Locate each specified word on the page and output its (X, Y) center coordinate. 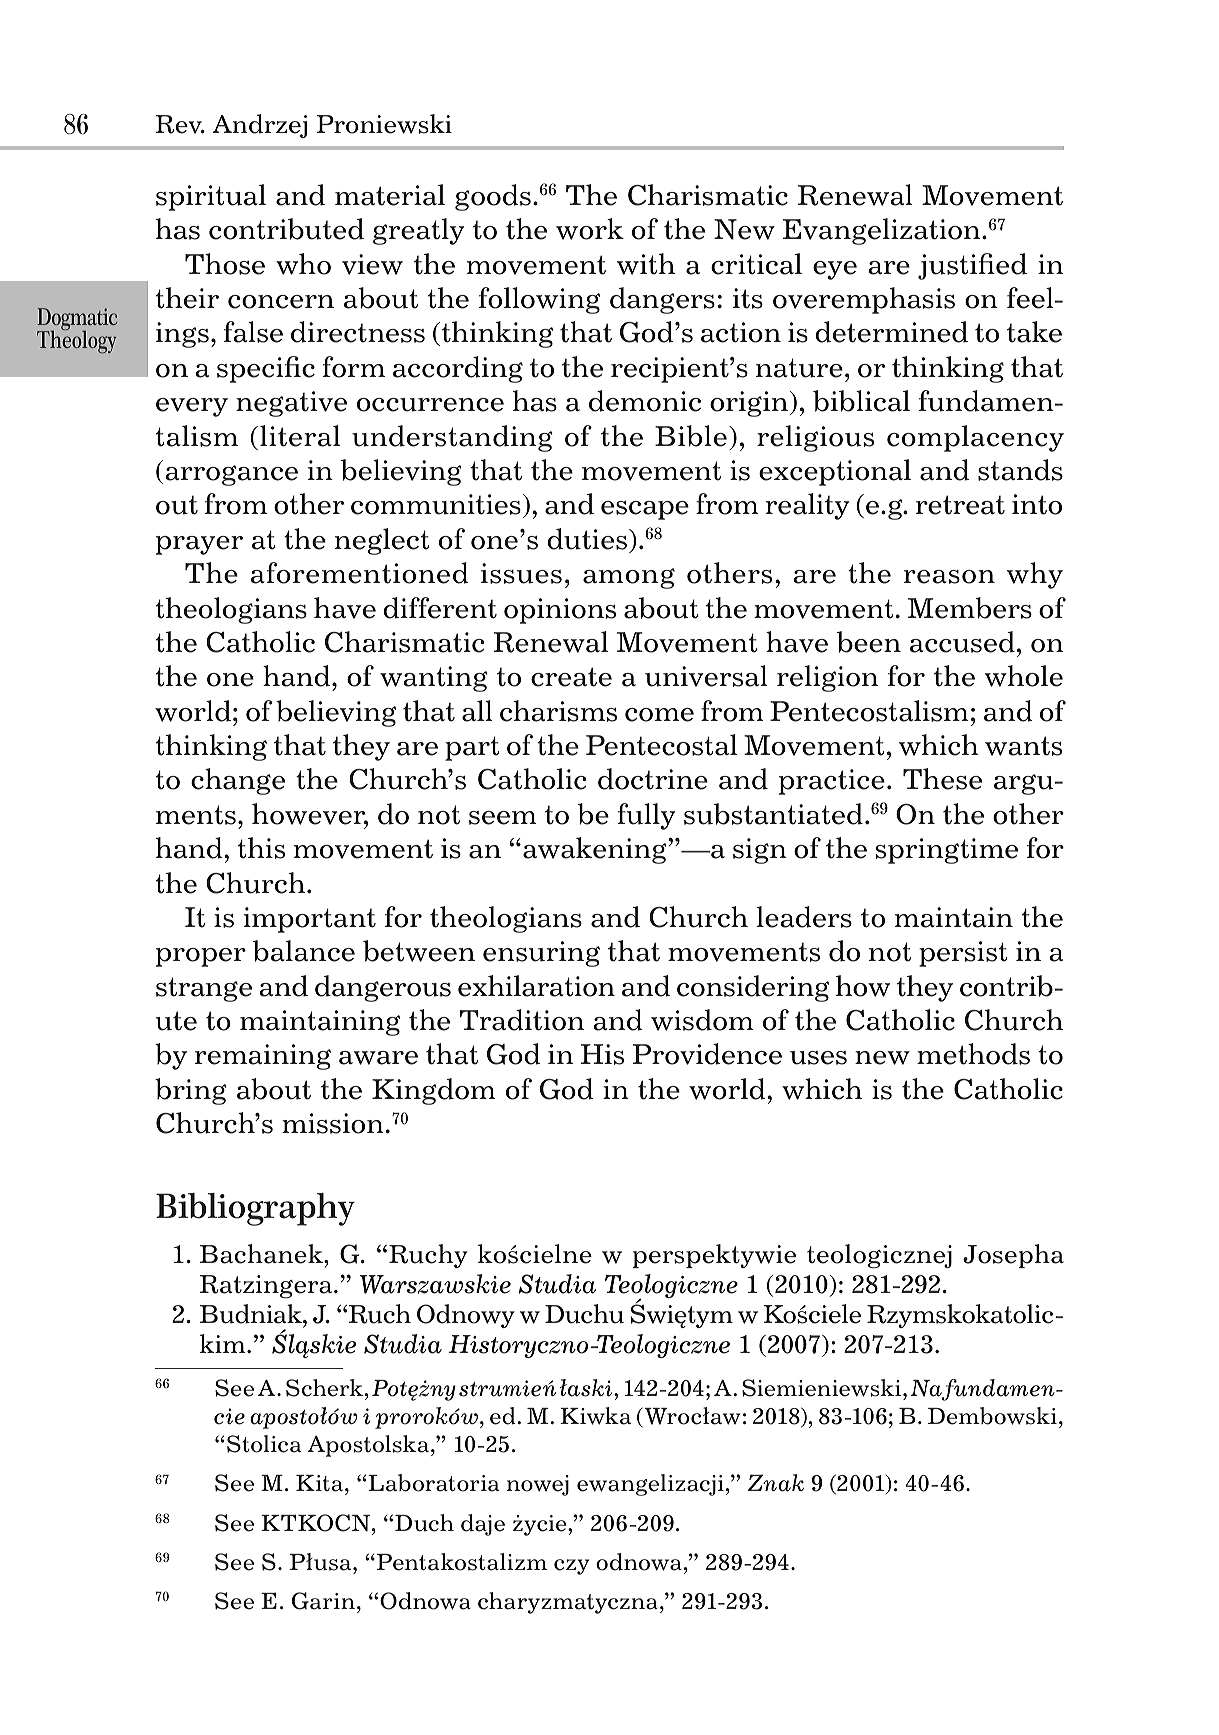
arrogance (232, 475)
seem (503, 818)
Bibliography (255, 1209)
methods (973, 1054)
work (590, 229)
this (261, 848)
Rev (179, 124)
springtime (946, 851)
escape (645, 510)
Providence (707, 1054)
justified (972, 266)
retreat (960, 505)
